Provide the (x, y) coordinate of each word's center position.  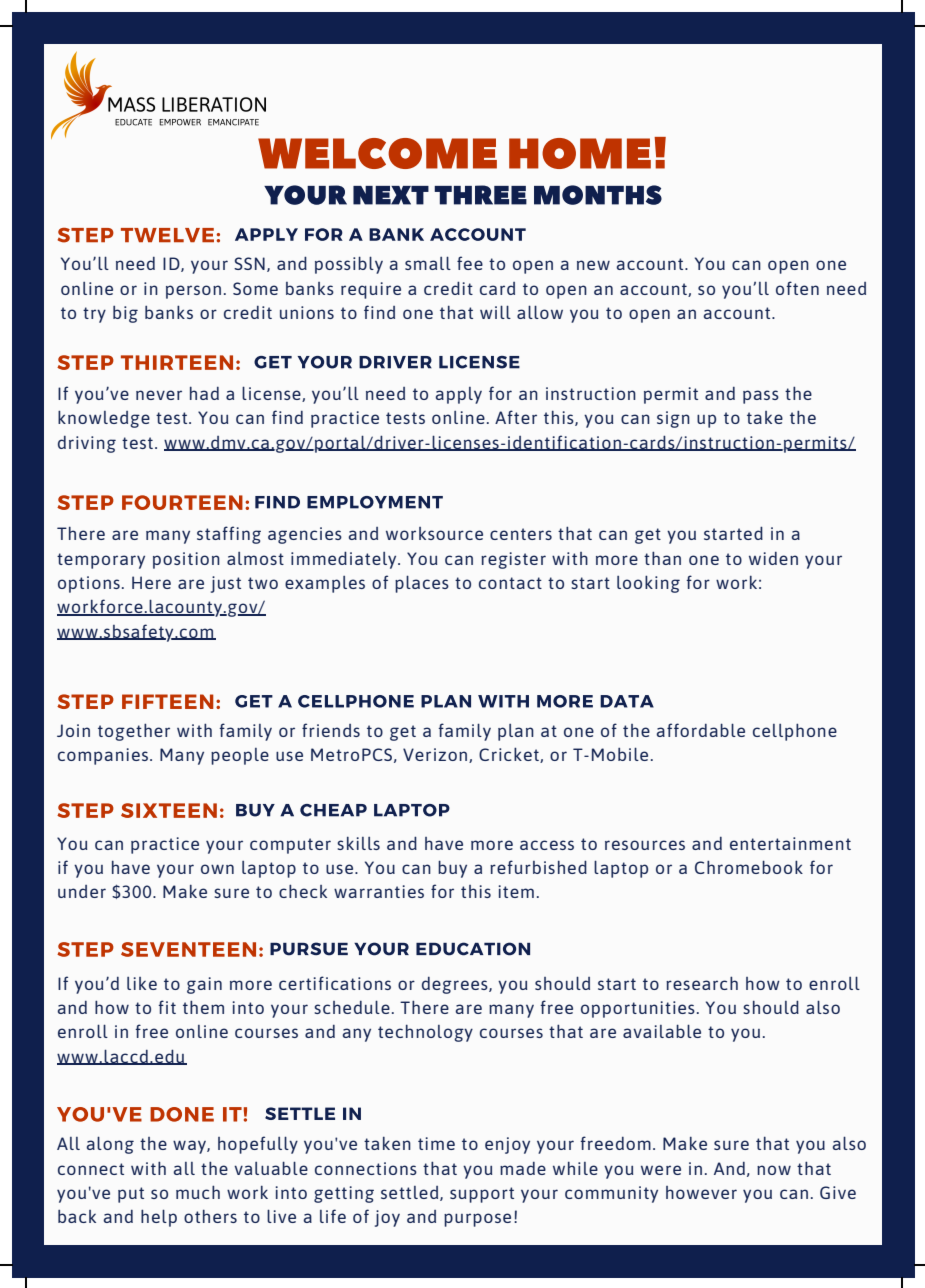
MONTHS (598, 195)
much (198, 1192)
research (702, 983)
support (482, 1195)
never (159, 395)
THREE (480, 195)
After (516, 417)
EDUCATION (473, 949)
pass (761, 397)
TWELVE (167, 235)
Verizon (436, 755)
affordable (700, 730)
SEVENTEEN (188, 949)
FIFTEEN (168, 701)
